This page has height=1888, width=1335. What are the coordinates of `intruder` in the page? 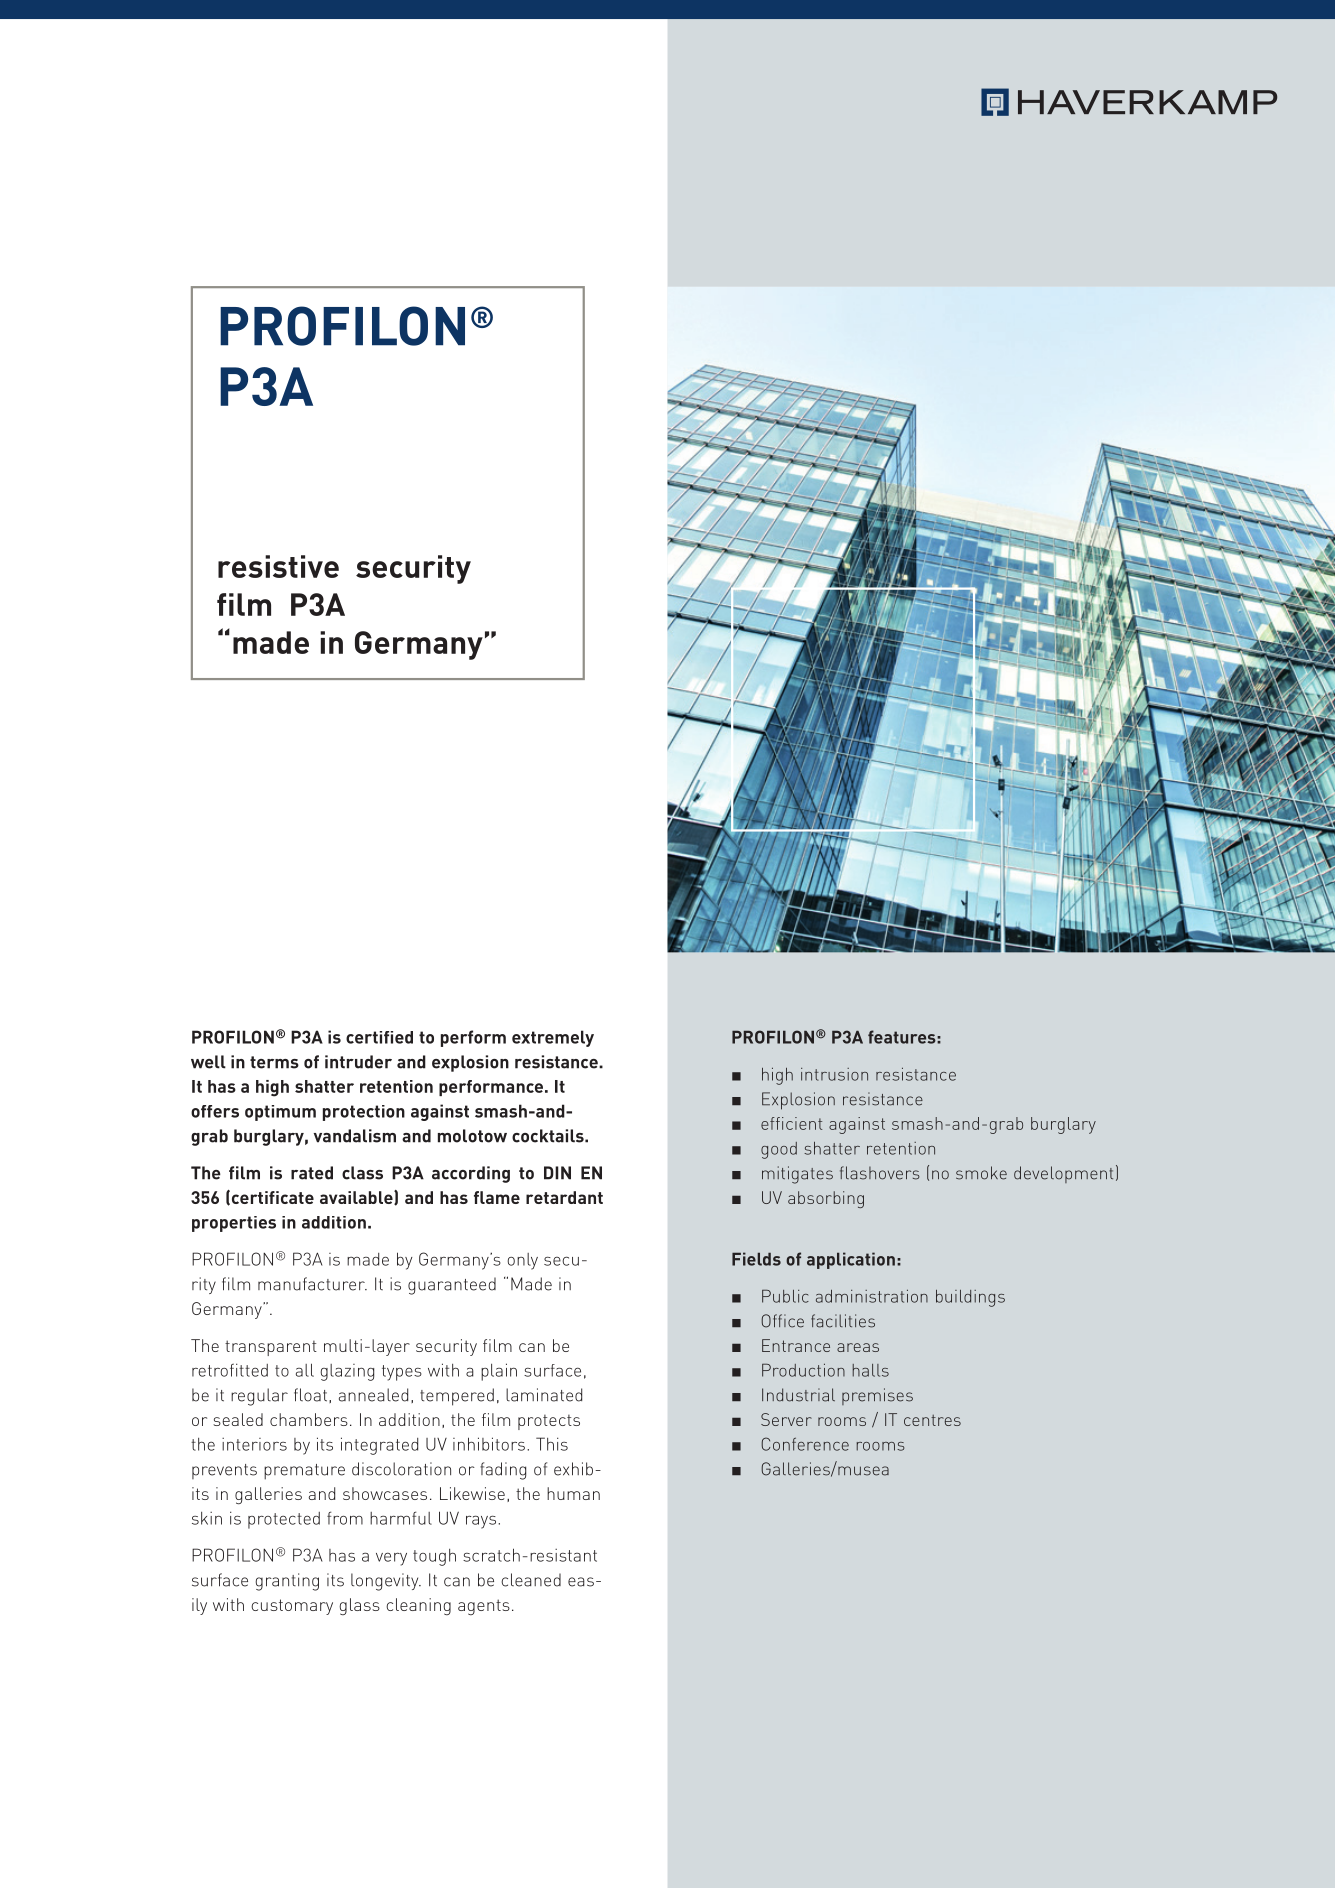 It's located at (358, 1062).
